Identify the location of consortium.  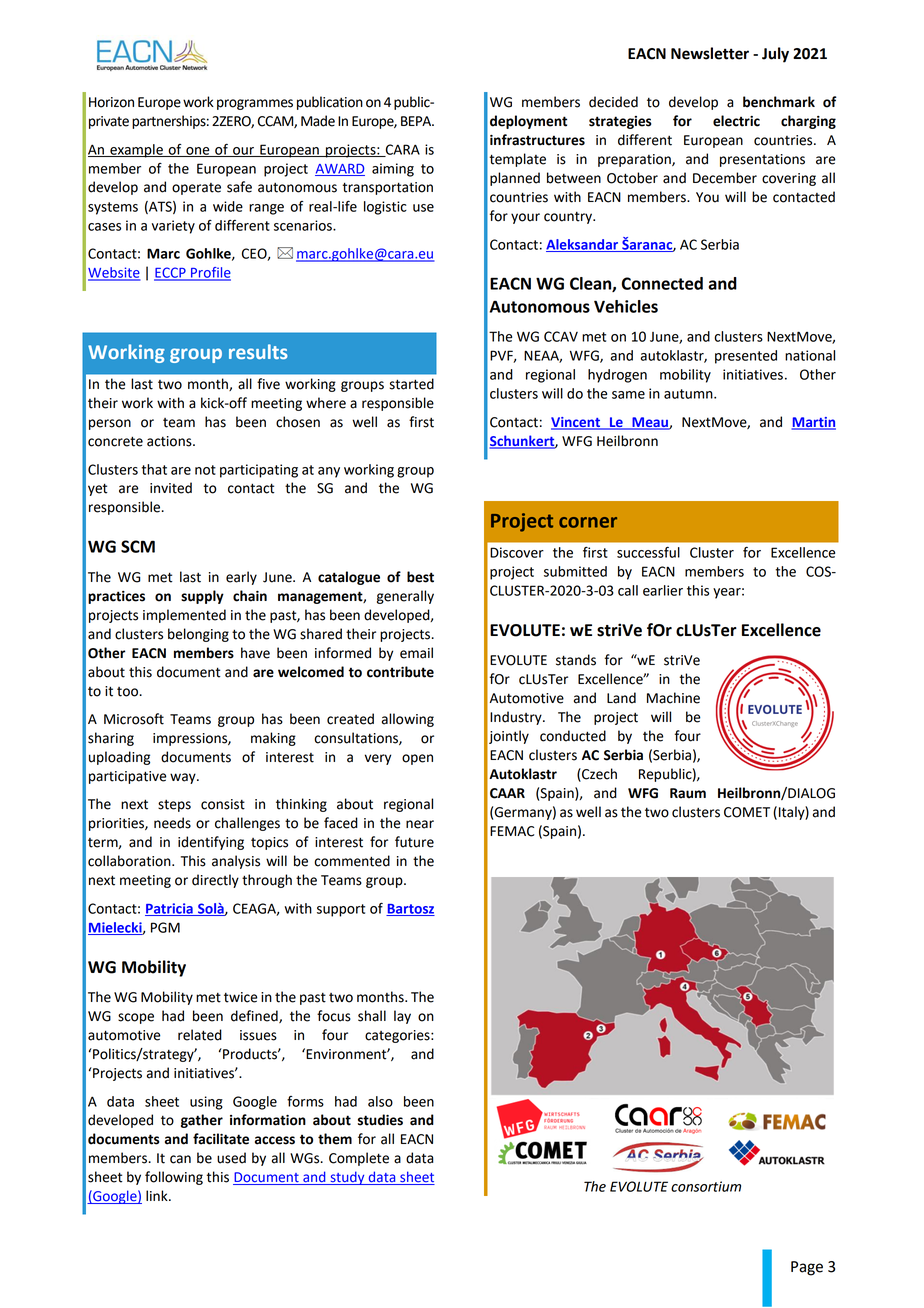
(706, 1186).
